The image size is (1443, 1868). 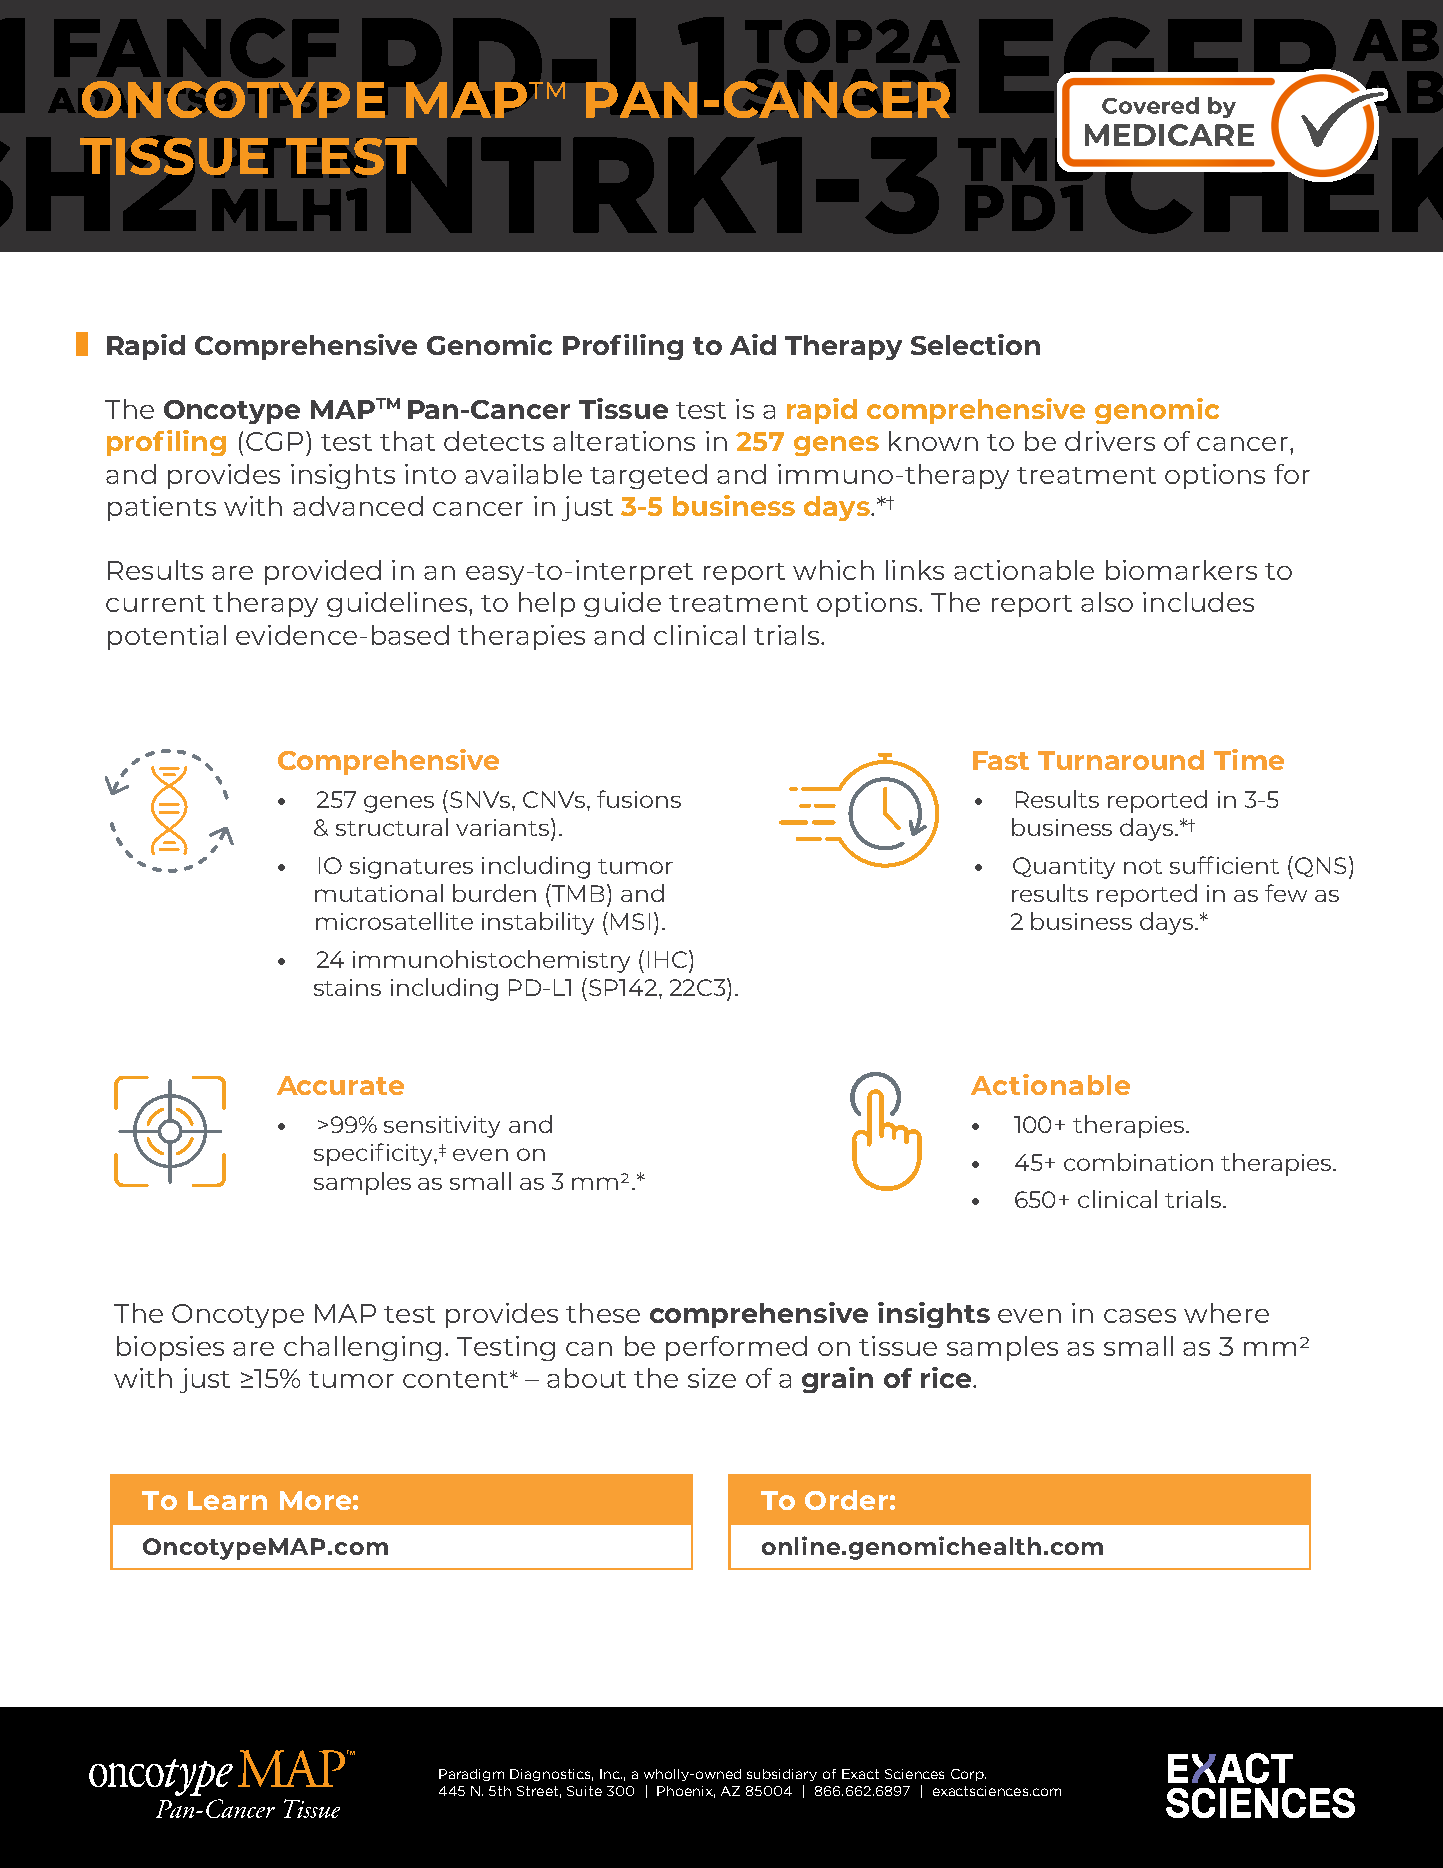 What do you see at coordinates (340, 1085) in the document?
I see `Accurate` at bounding box center [340, 1085].
